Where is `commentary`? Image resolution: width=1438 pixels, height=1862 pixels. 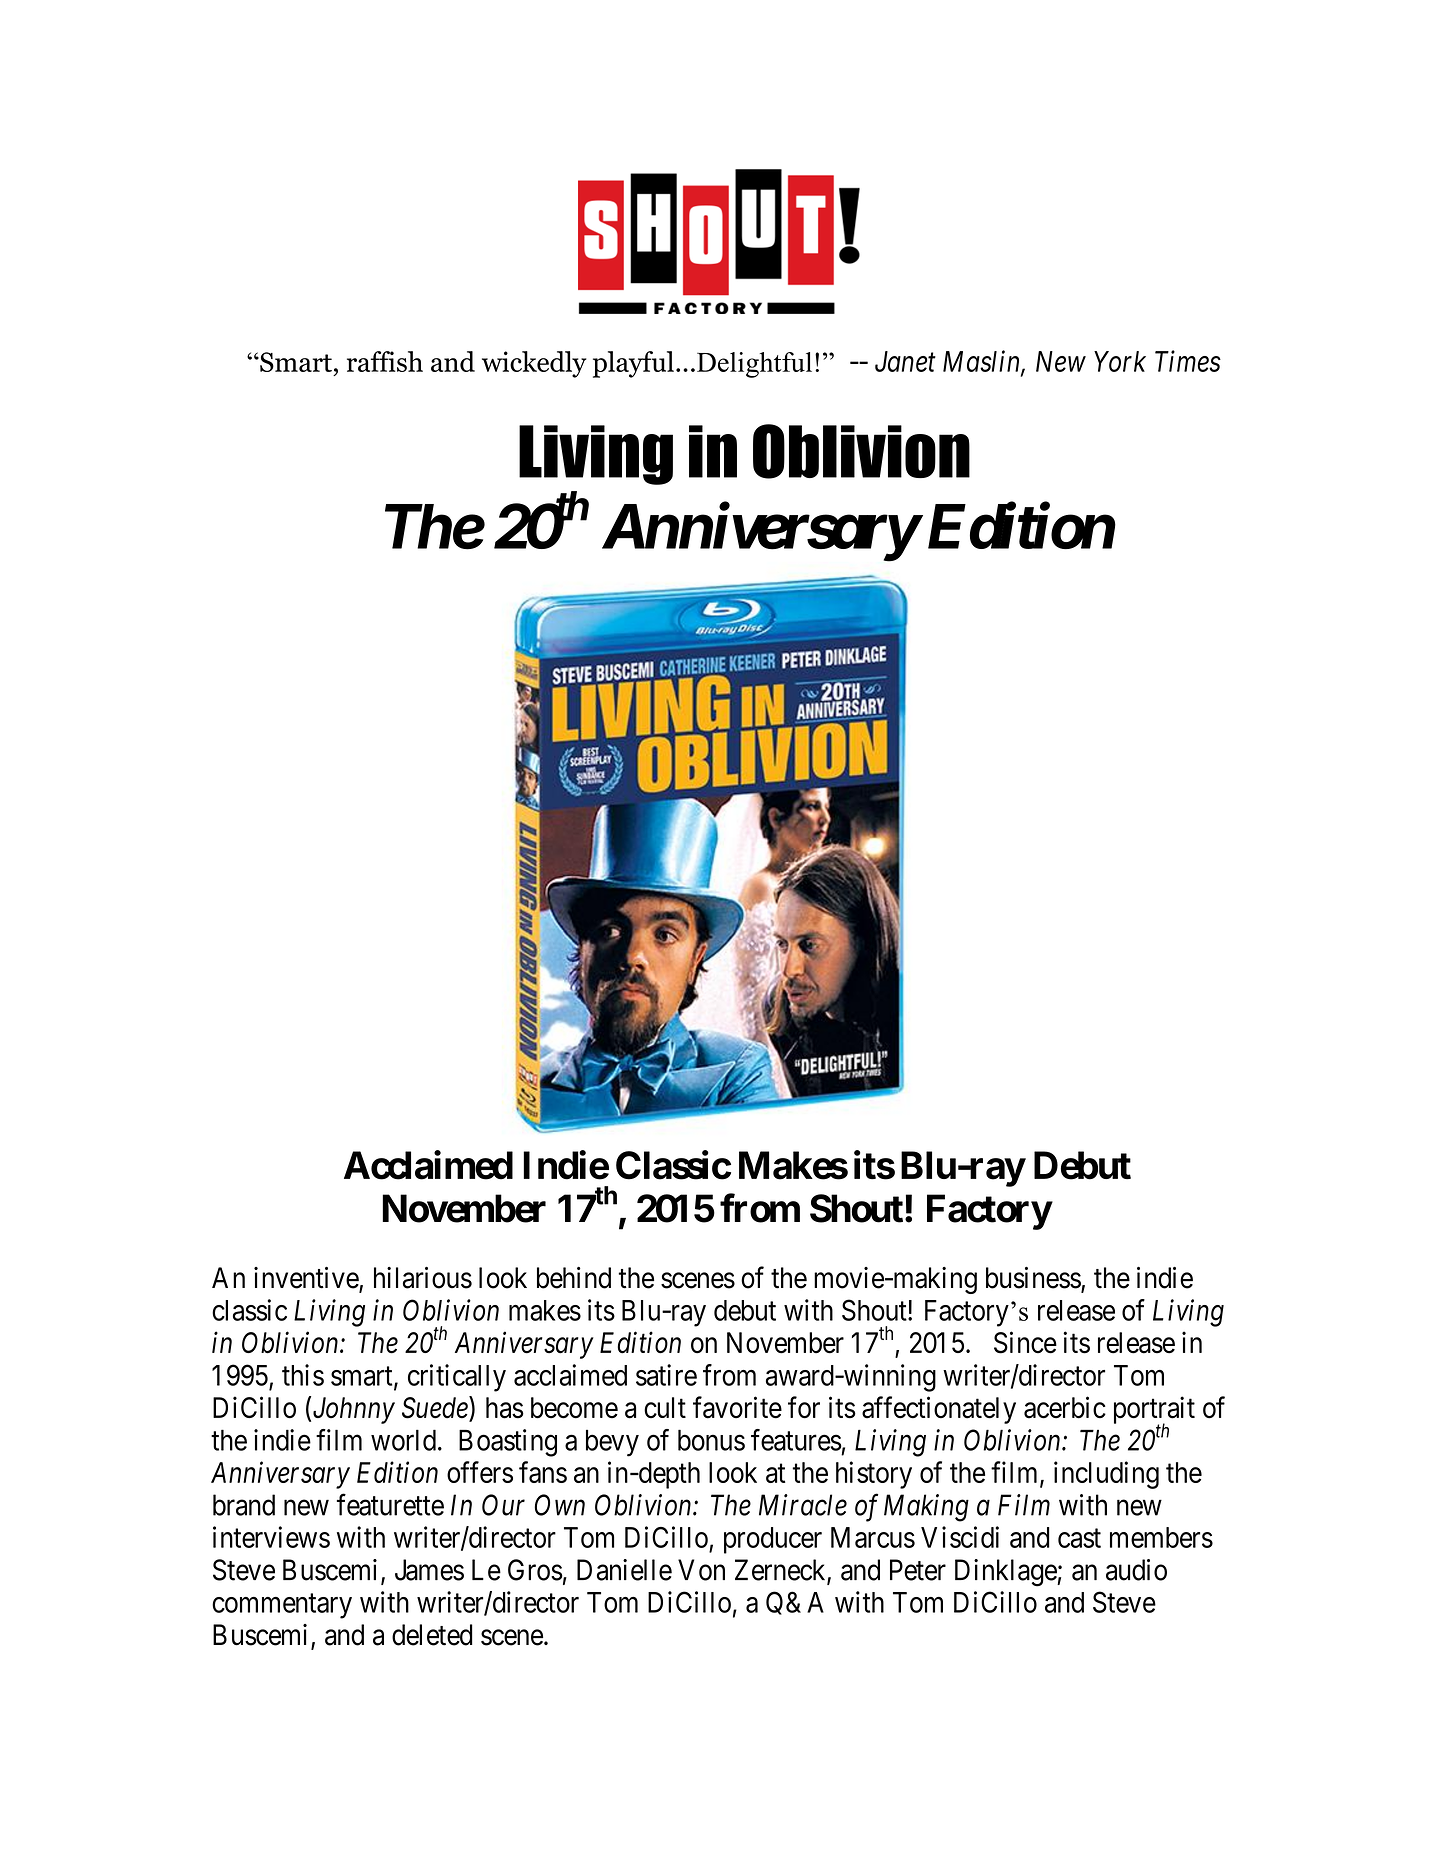
commentary is located at coordinates (282, 1606).
